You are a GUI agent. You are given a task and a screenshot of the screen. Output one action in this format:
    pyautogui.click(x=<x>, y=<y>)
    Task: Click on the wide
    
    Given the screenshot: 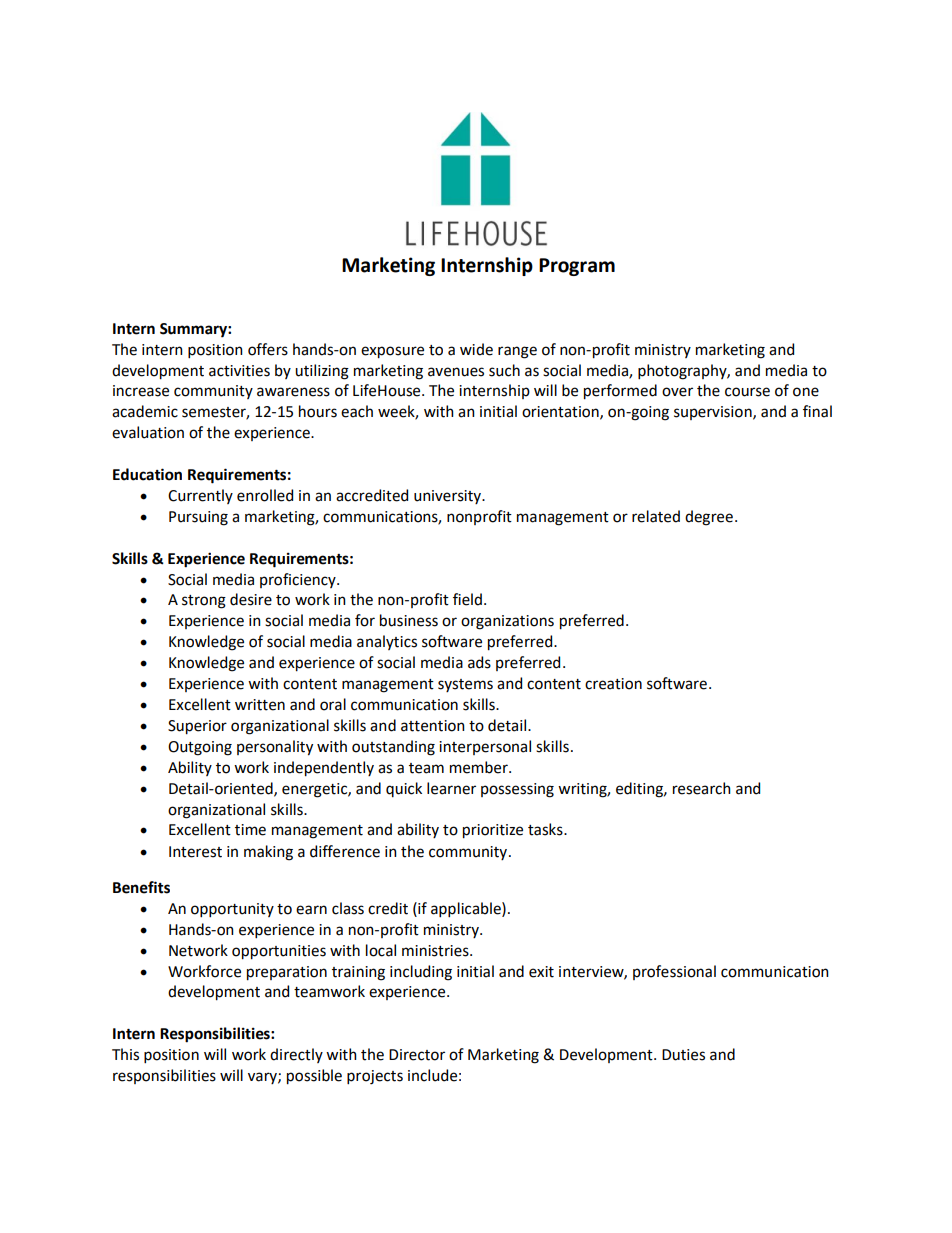 What is the action you would take?
    pyautogui.click(x=476, y=349)
